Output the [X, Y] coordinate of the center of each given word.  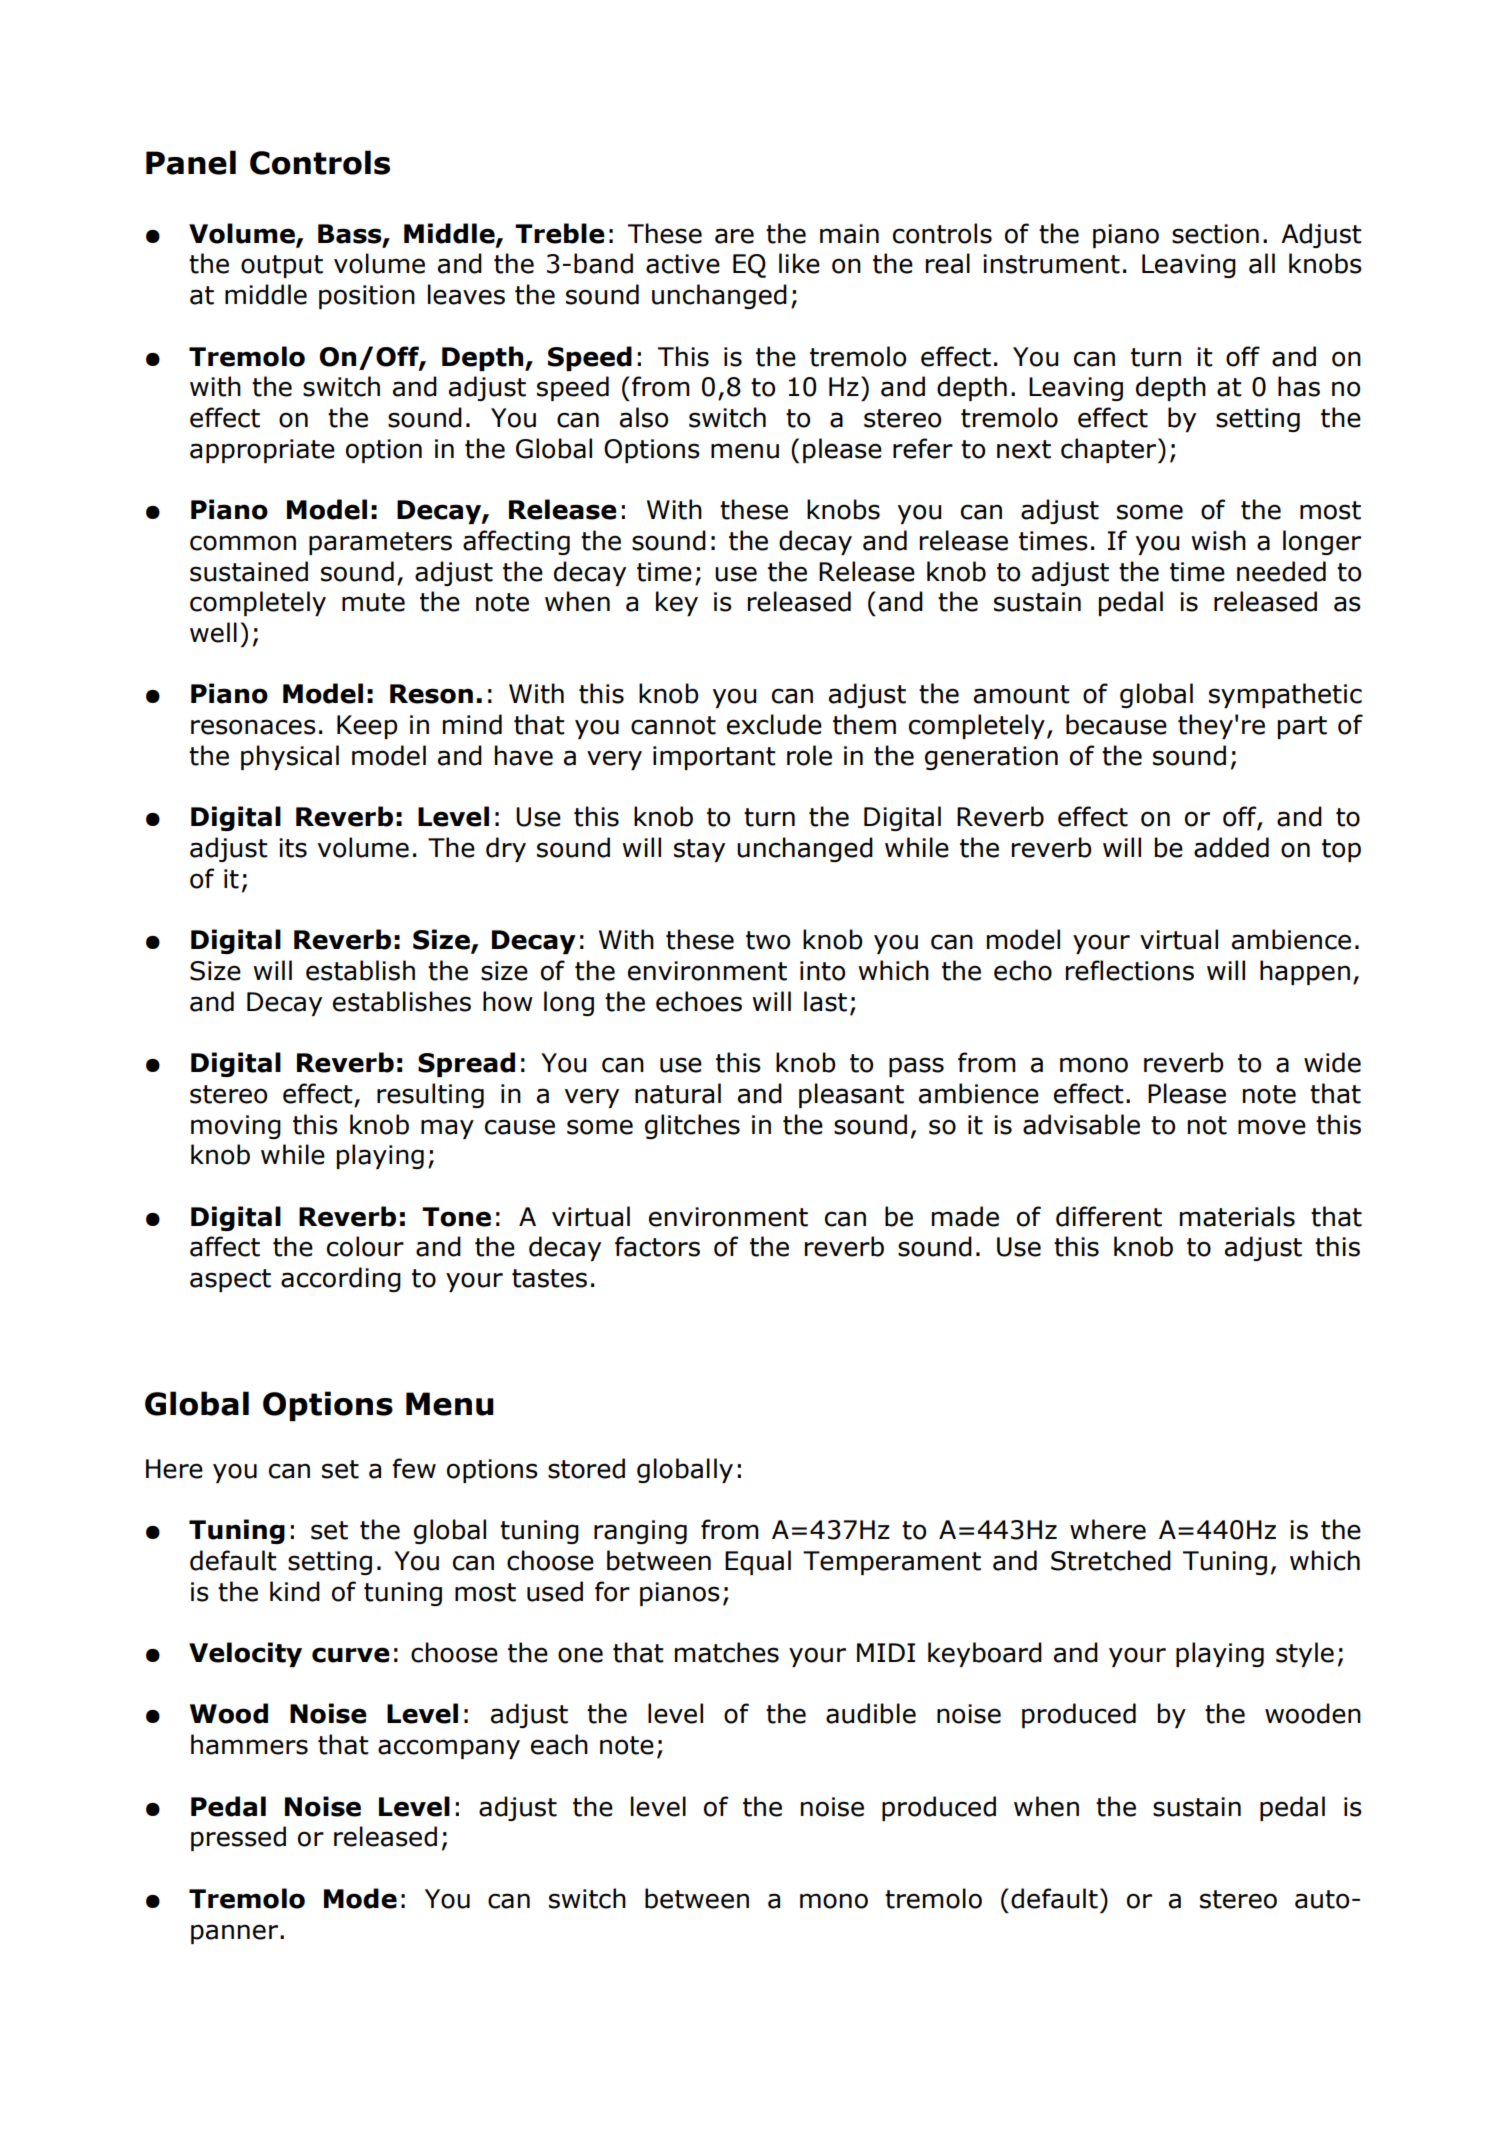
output [282, 266]
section [1215, 234]
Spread [466, 1064]
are [734, 236]
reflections [1130, 970]
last [825, 1001]
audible [871, 1713]
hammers [249, 1744]
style [1305, 1654]
